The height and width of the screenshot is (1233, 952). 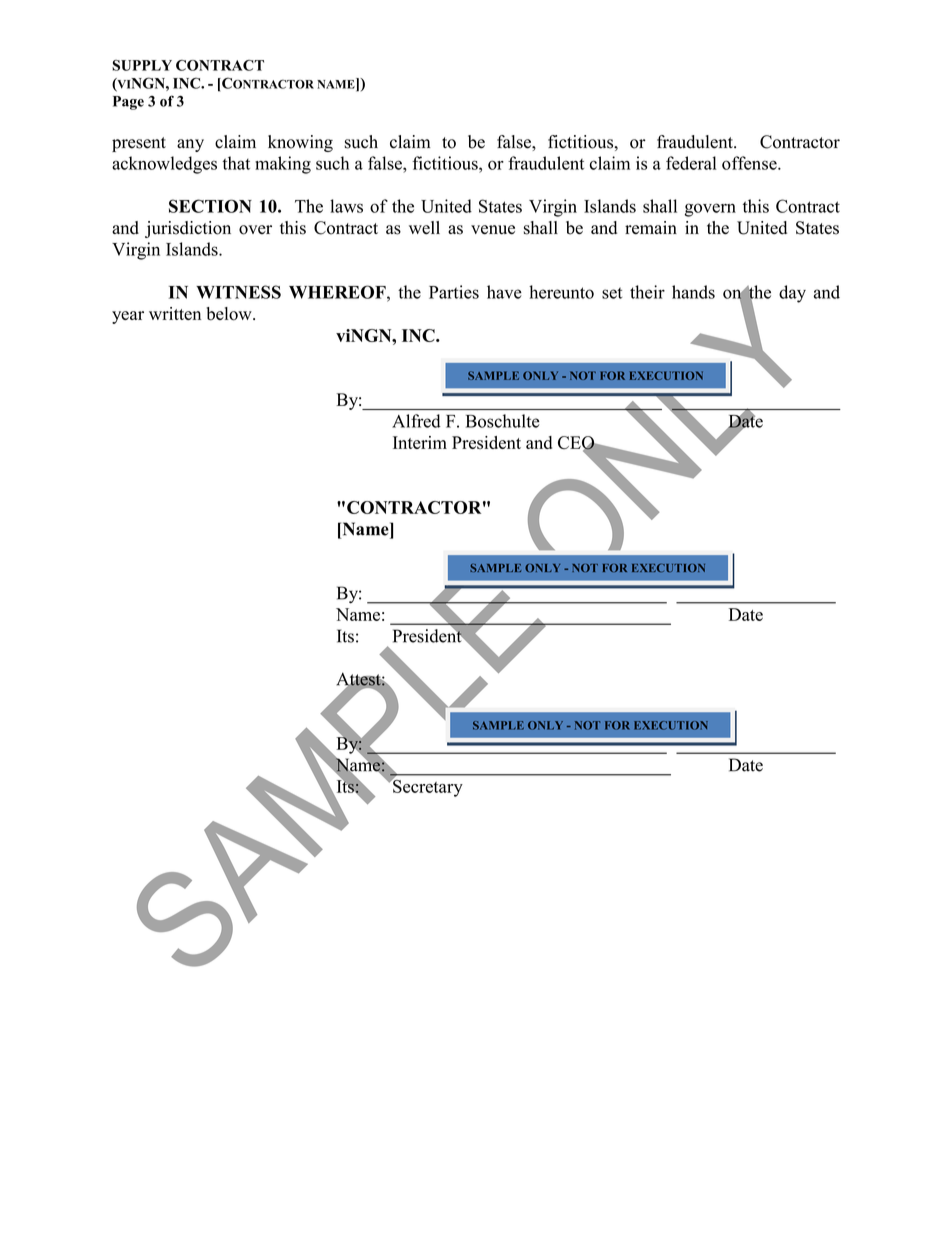 What do you see at coordinates (792, 294) in the screenshot?
I see `day` at bounding box center [792, 294].
